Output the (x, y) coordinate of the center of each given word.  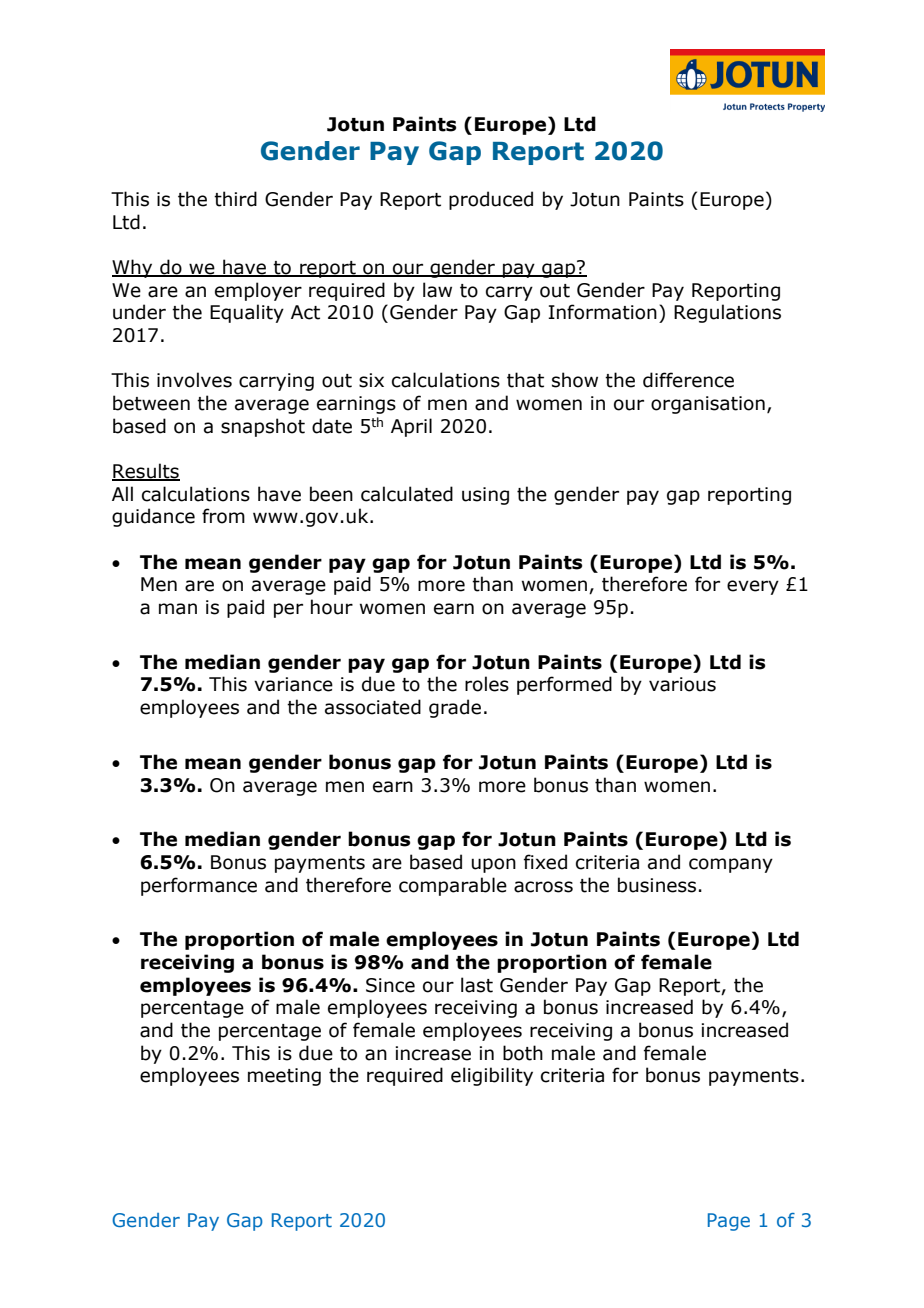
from (223, 516)
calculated (407, 494)
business (657, 885)
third (235, 199)
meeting (284, 1077)
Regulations (727, 313)
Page (729, 1222)
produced (491, 200)
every (753, 587)
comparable (453, 886)
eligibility (492, 1076)
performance (199, 886)
